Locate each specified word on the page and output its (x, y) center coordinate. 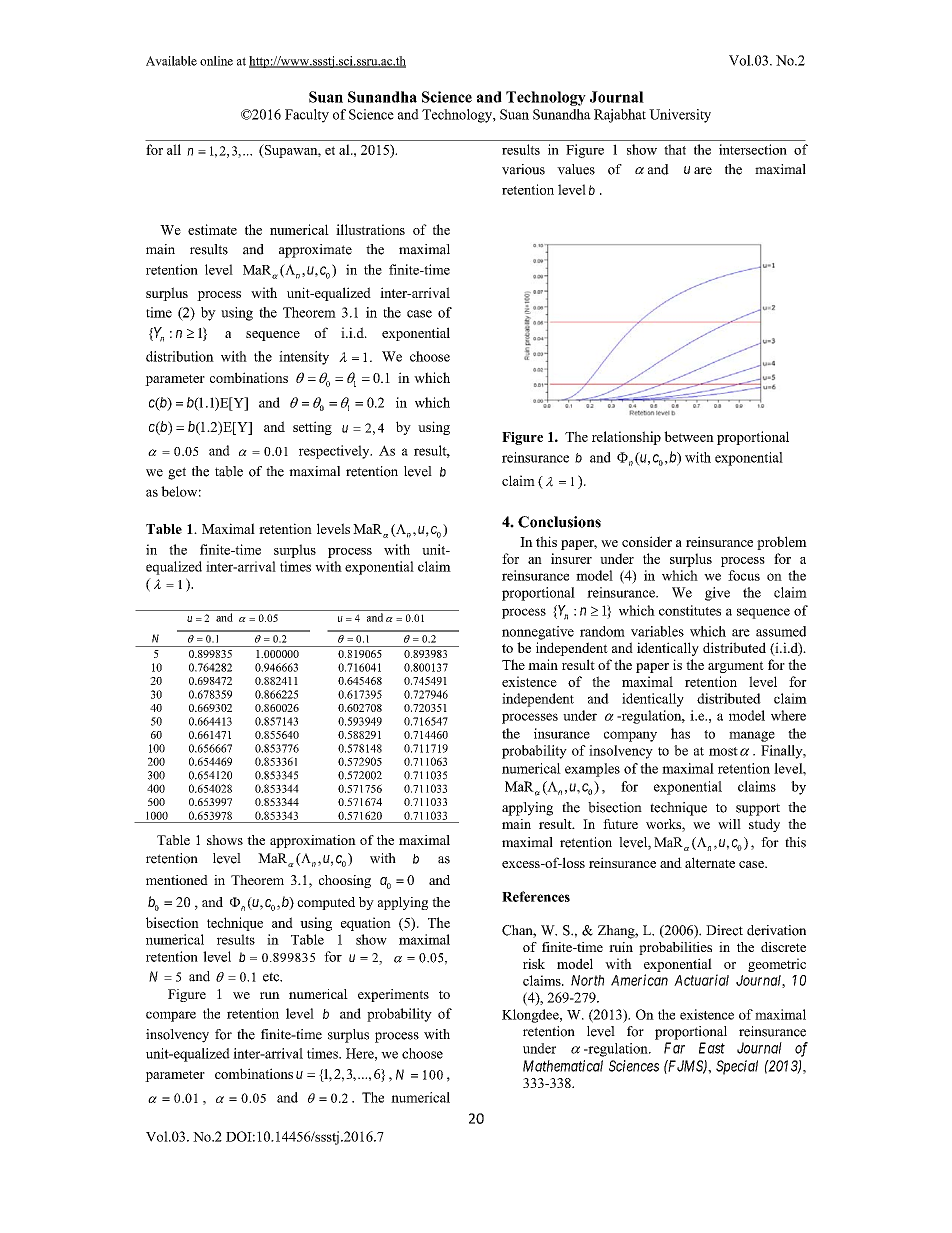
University (680, 116)
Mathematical (563, 1066)
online (216, 61)
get (177, 473)
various (523, 169)
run (270, 995)
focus (744, 575)
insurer (571, 558)
